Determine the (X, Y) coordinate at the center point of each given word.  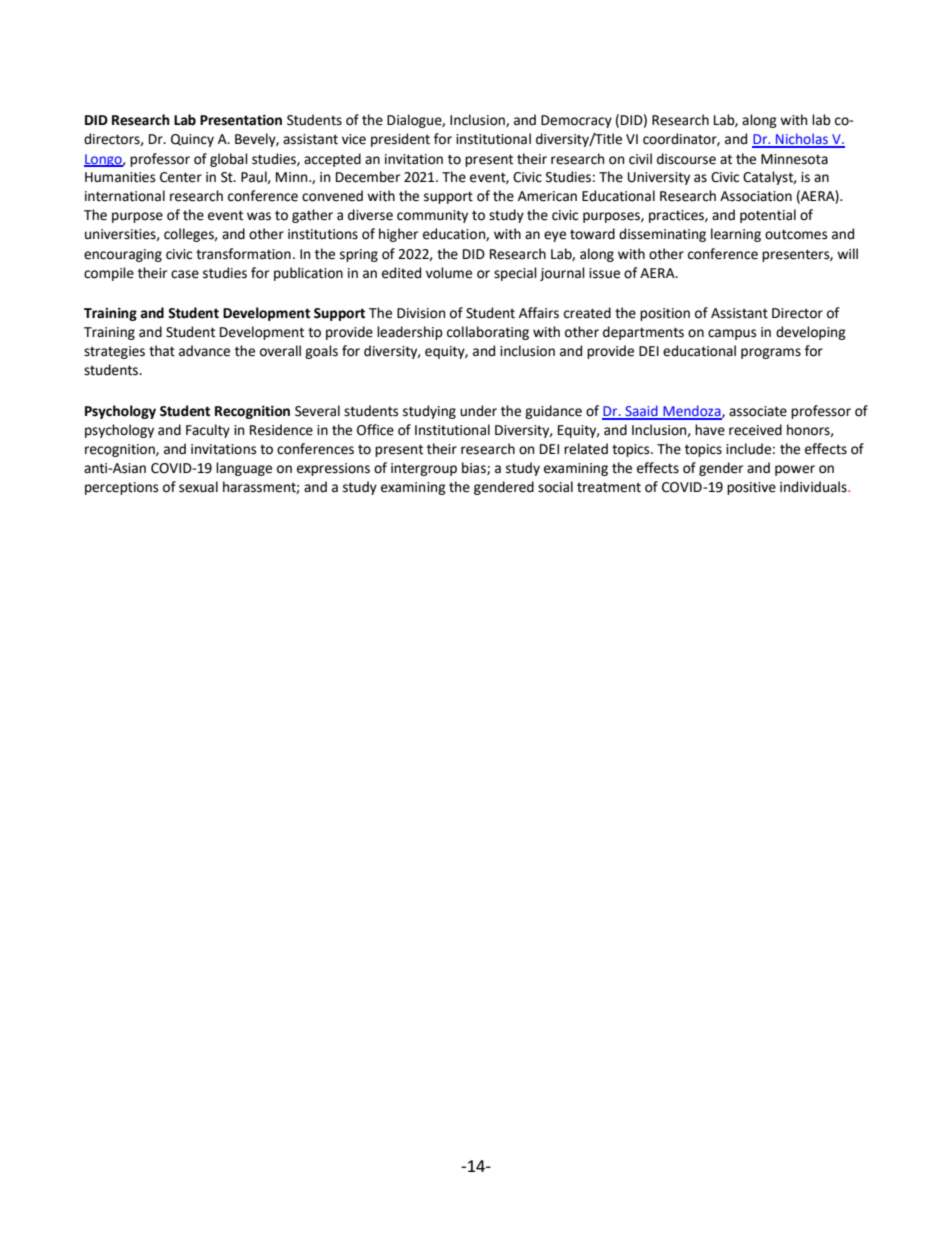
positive (751, 488)
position (665, 314)
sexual (198, 487)
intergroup (424, 469)
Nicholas (802, 140)
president (400, 140)
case (185, 274)
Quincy (192, 140)
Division (421, 313)
